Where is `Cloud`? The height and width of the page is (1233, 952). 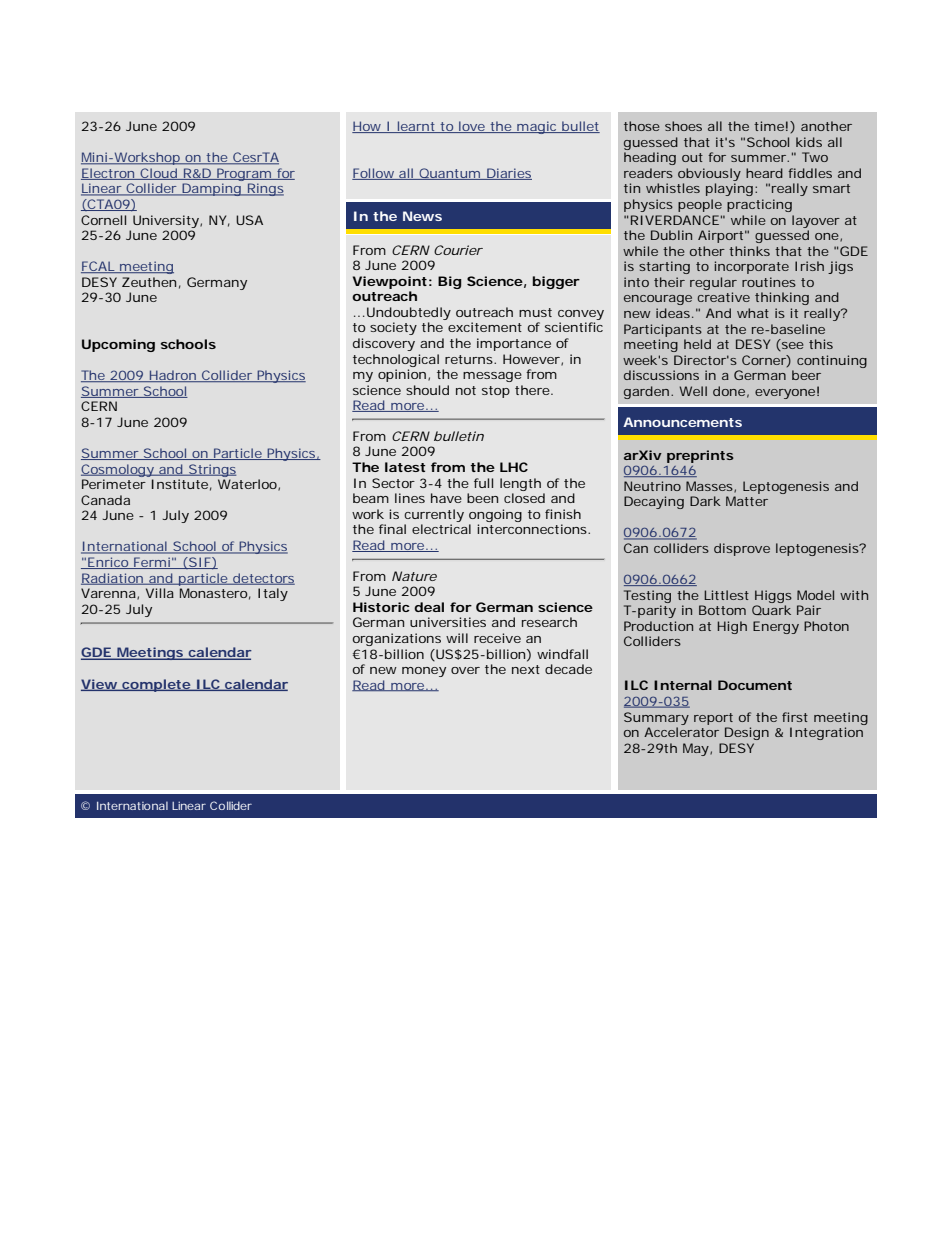 Cloud is located at coordinates (158, 174).
